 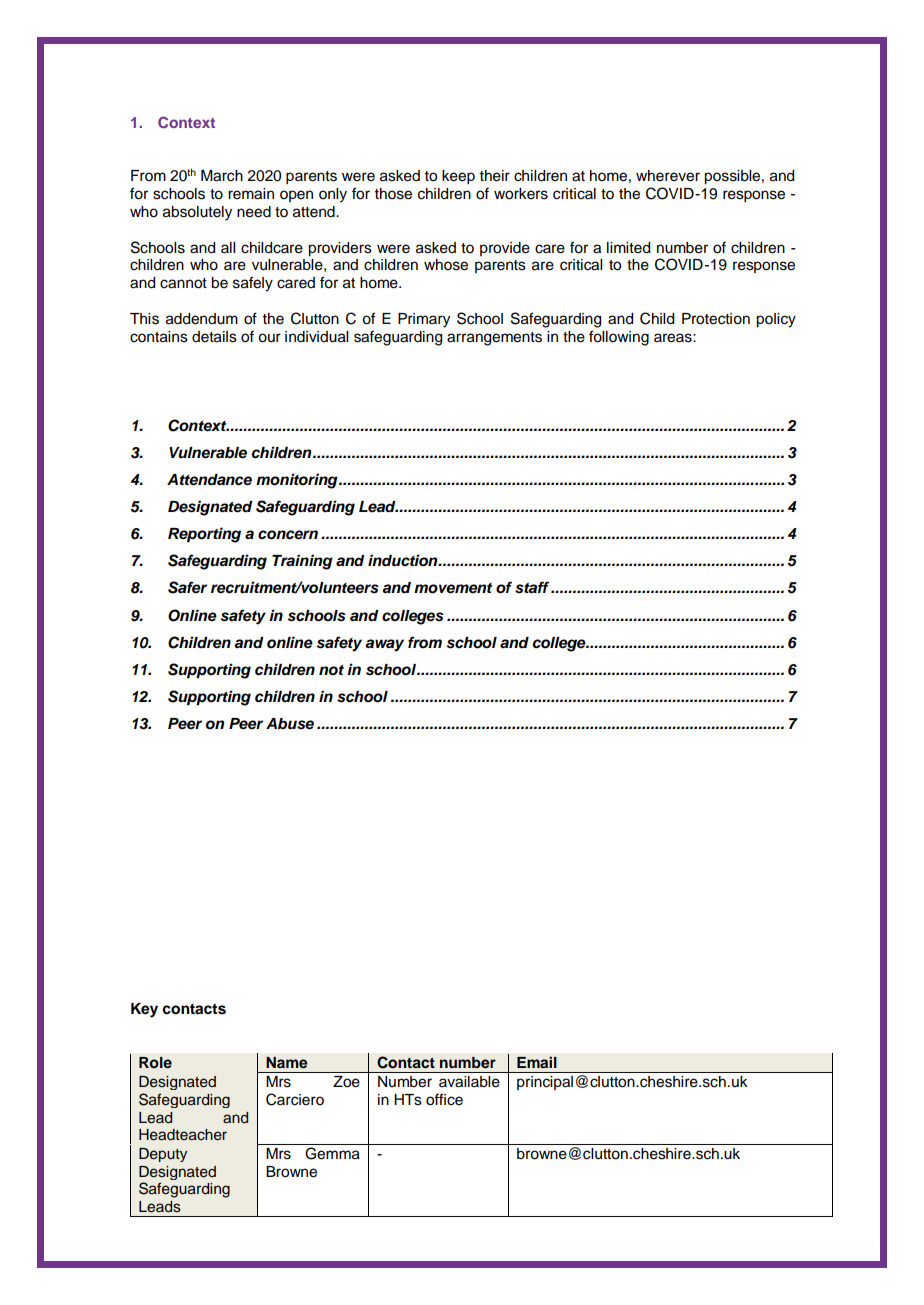 I want to click on staff, so click(x=533, y=587).
